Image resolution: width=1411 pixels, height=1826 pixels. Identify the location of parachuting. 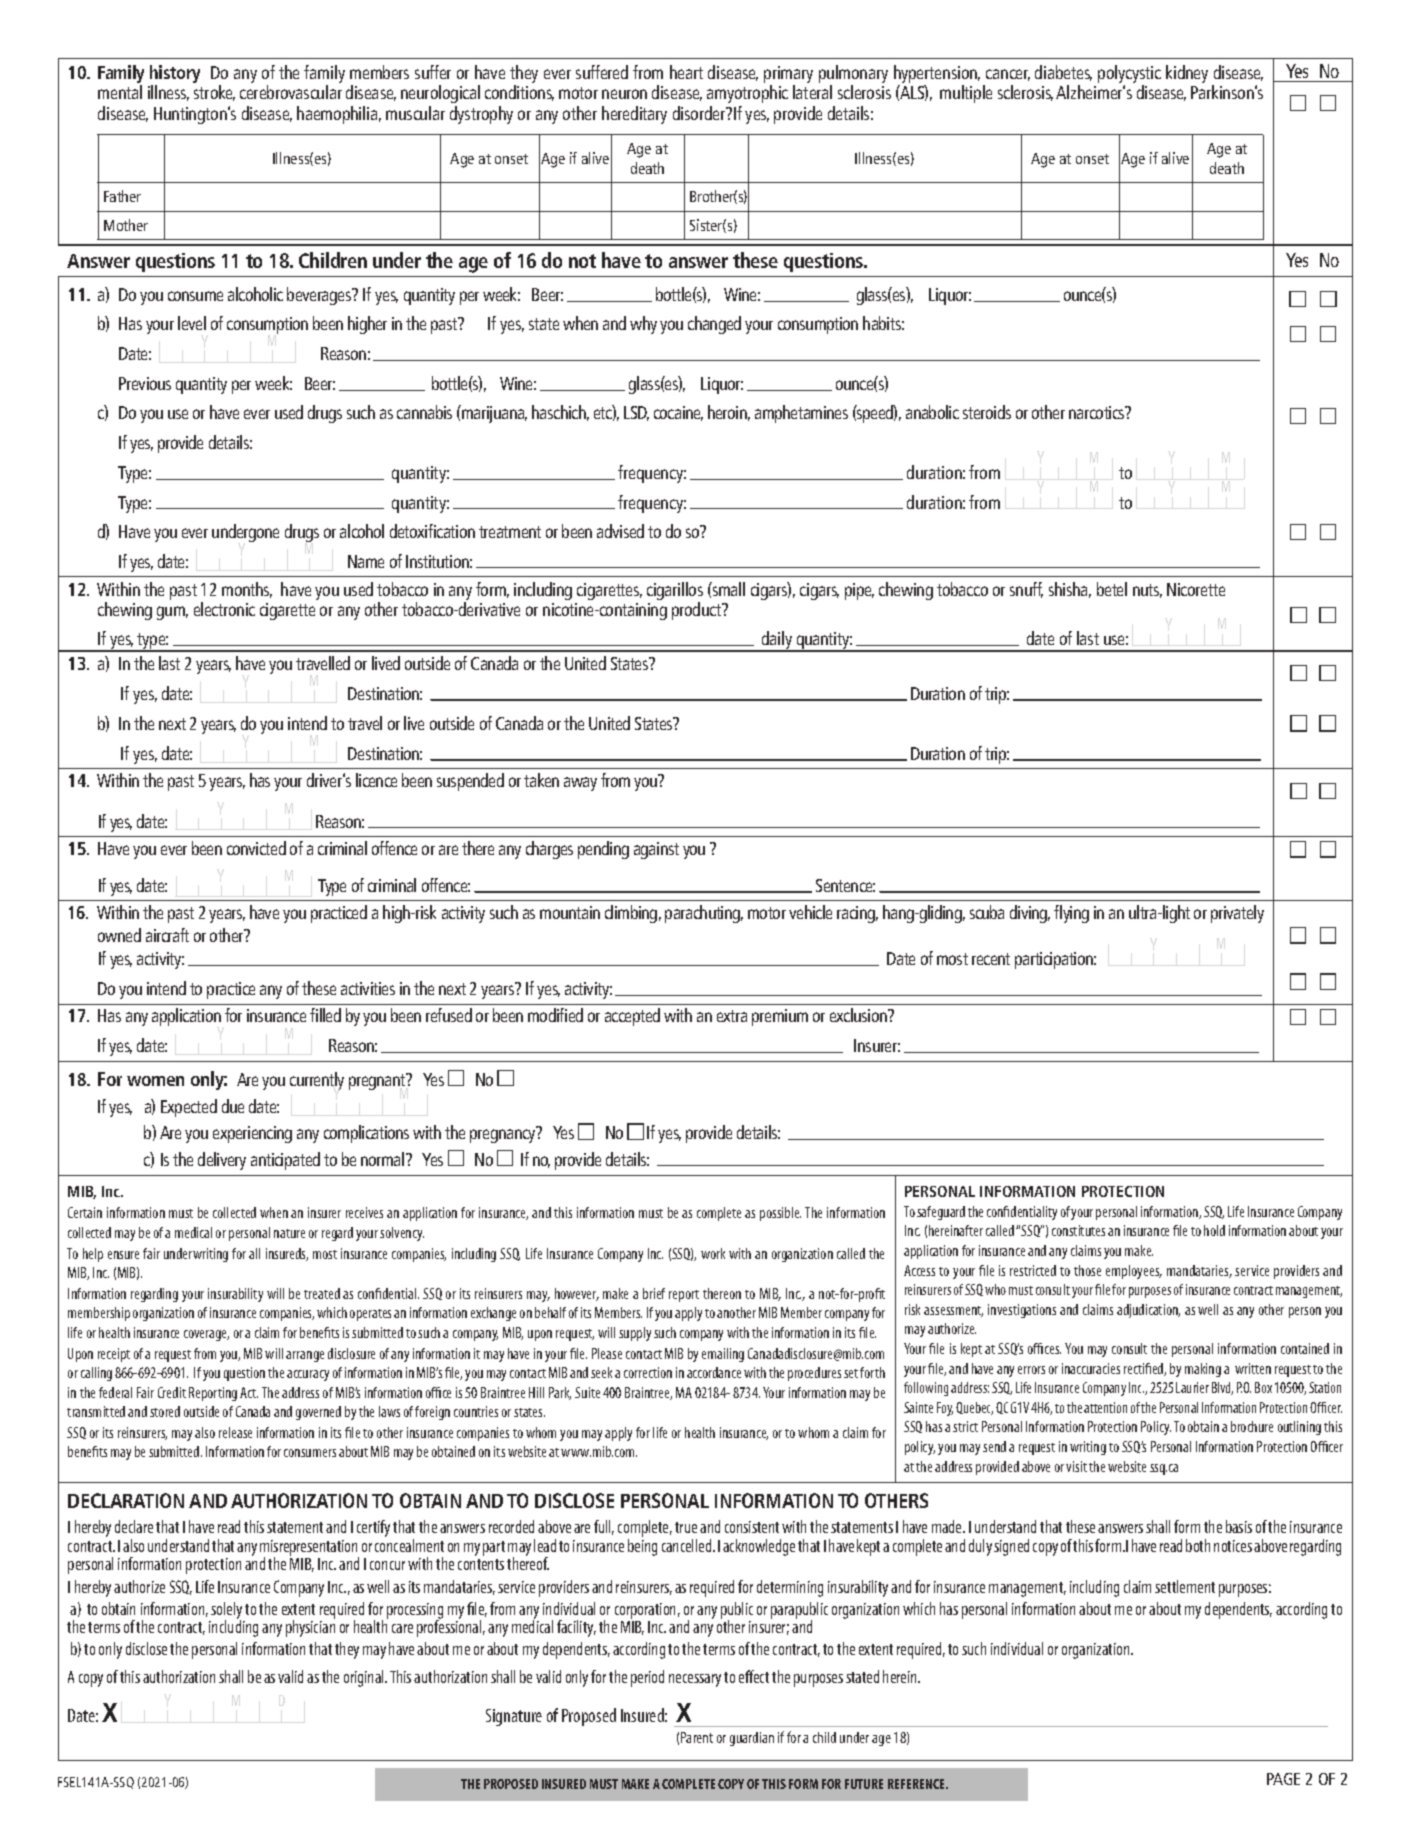
(704, 914).
